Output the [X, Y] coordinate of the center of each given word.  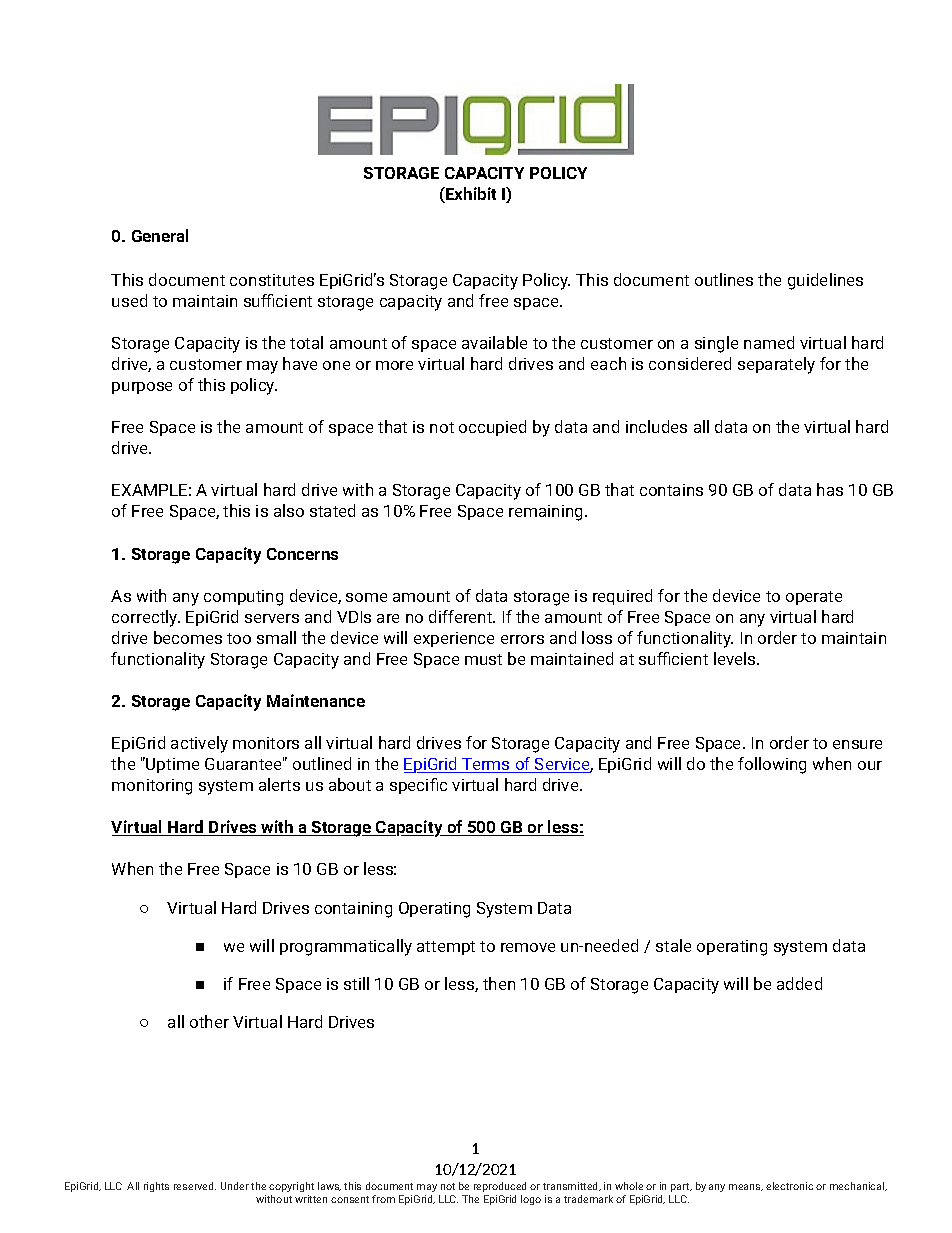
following [772, 765]
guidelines [825, 281]
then [499, 983]
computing [243, 598]
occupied [492, 428]
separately [776, 365]
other [209, 1021]
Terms [486, 765]
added [799, 983]
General [160, 235]
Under [235, 1186]
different [462, 616]
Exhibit [470, 195]
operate [814, 598]
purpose [142, 388]
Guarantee [244, 763]
